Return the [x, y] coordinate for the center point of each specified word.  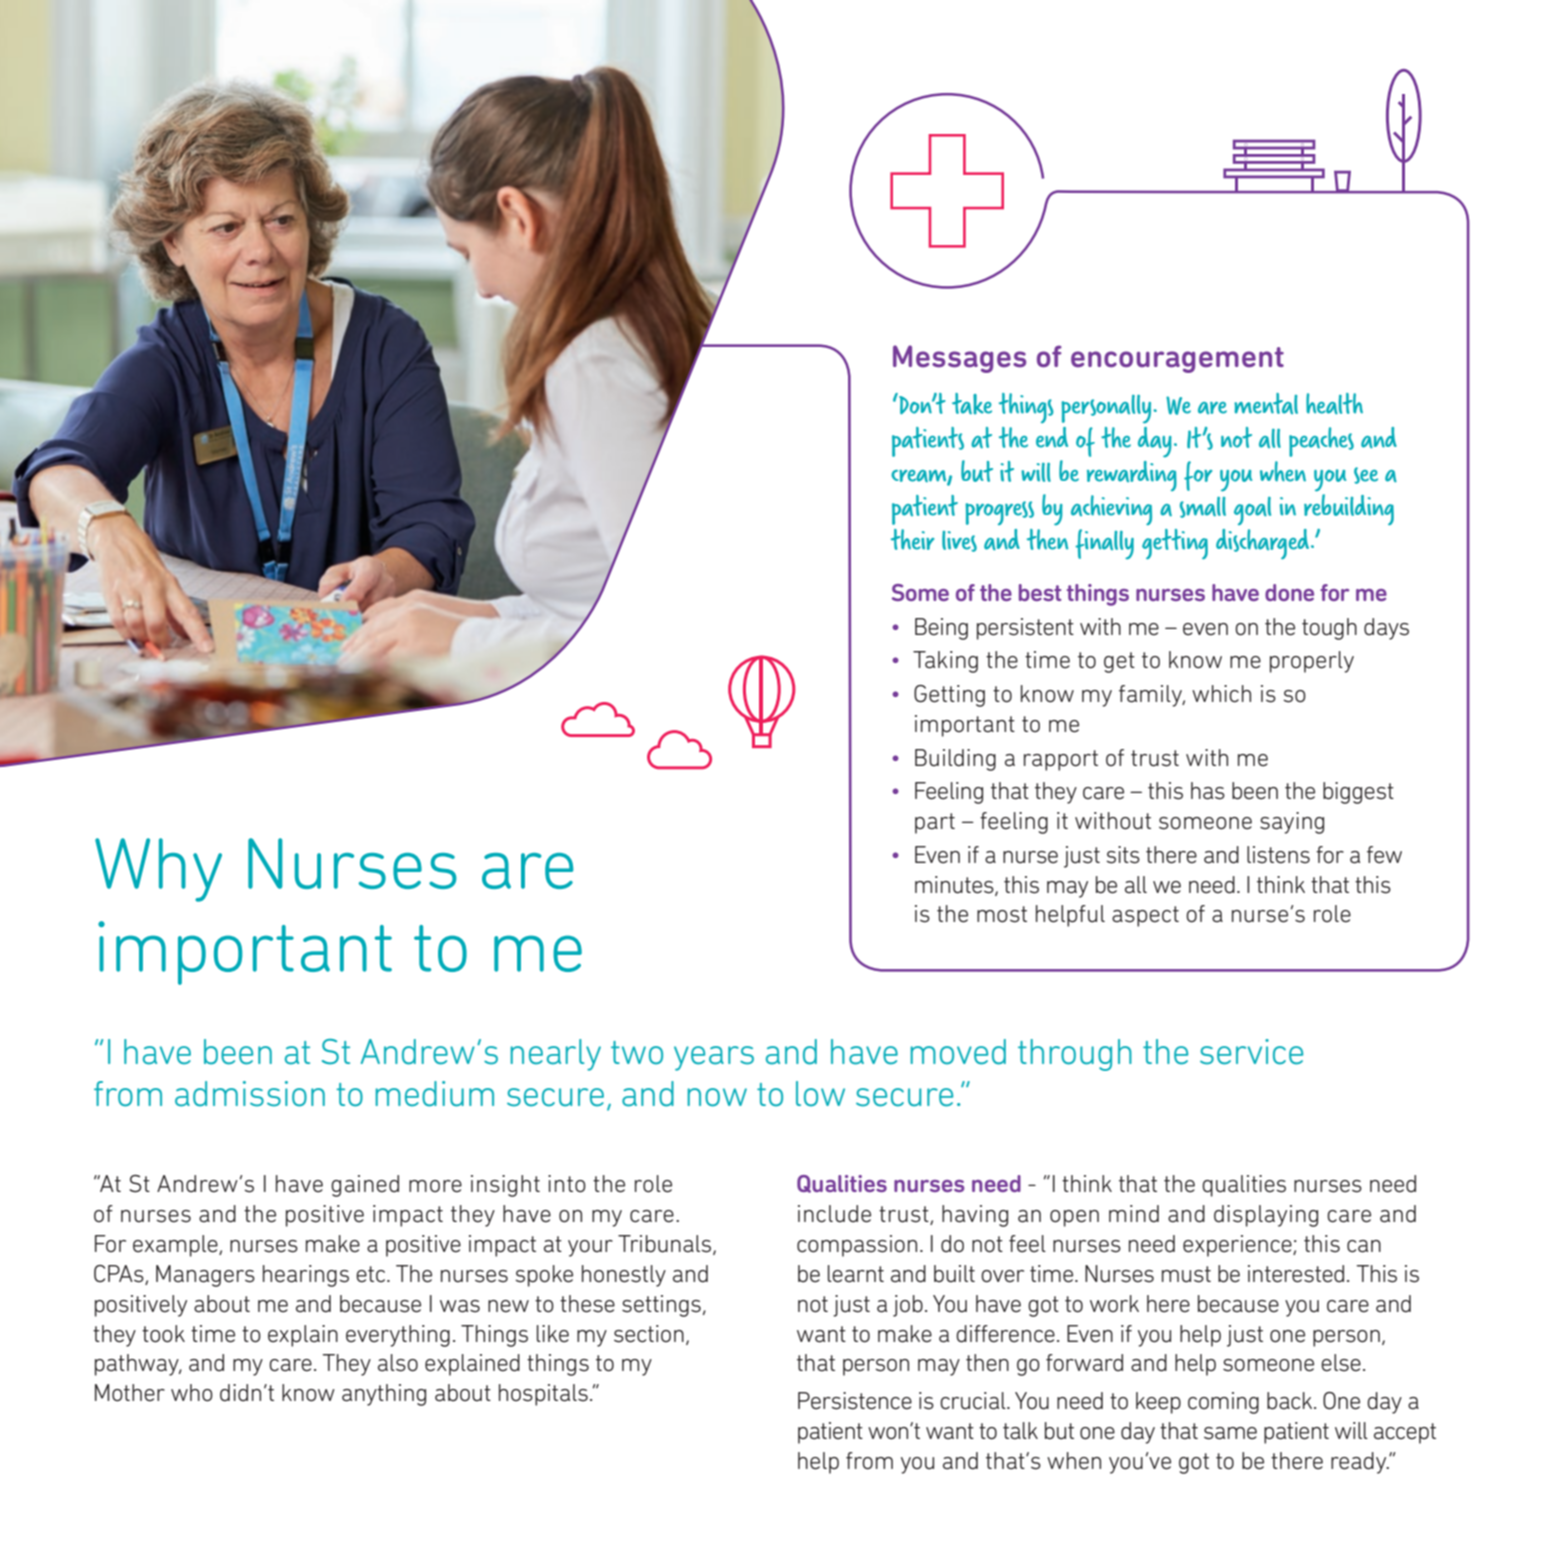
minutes [955, 885]
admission [250, 1094]
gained [365, 1186]
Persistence [855, 1401]
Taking [945, 662]
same [1230, 1433]
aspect [1145, 916]
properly [1312, 662]
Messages [959, 359]
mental [1266, 403]
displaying [1266, 1216]
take [972, 403]
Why [158, 870]
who [192, 1393]
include [834, 1214]
